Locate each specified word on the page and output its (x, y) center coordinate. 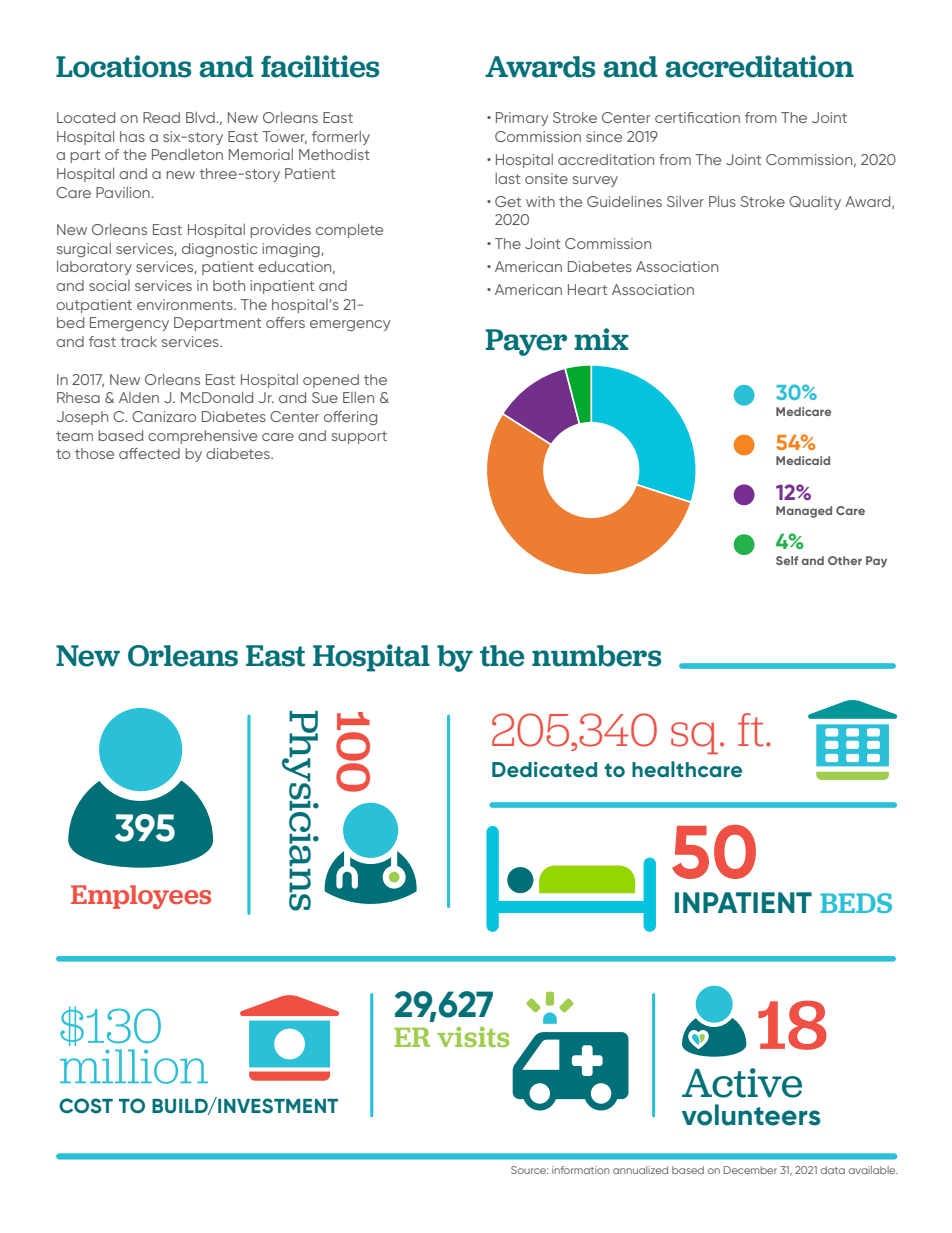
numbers (596, 656)
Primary (522, 119)
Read (161, 117)
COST (86, 1106)
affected (149, 453)
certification (697, 117)
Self (787, 560)
